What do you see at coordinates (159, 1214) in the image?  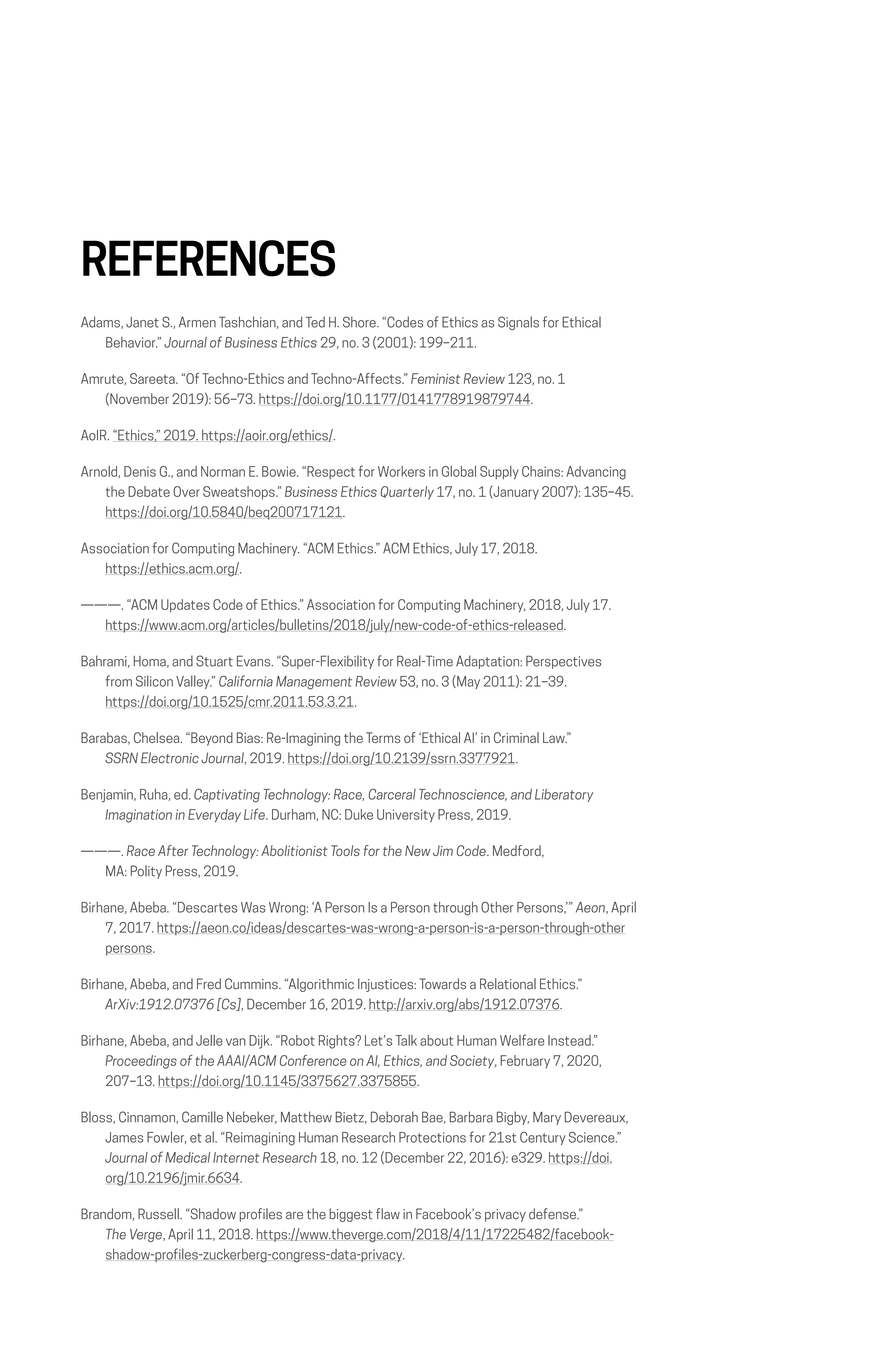 I see `Russell` at bounding box center [159, 1214].
